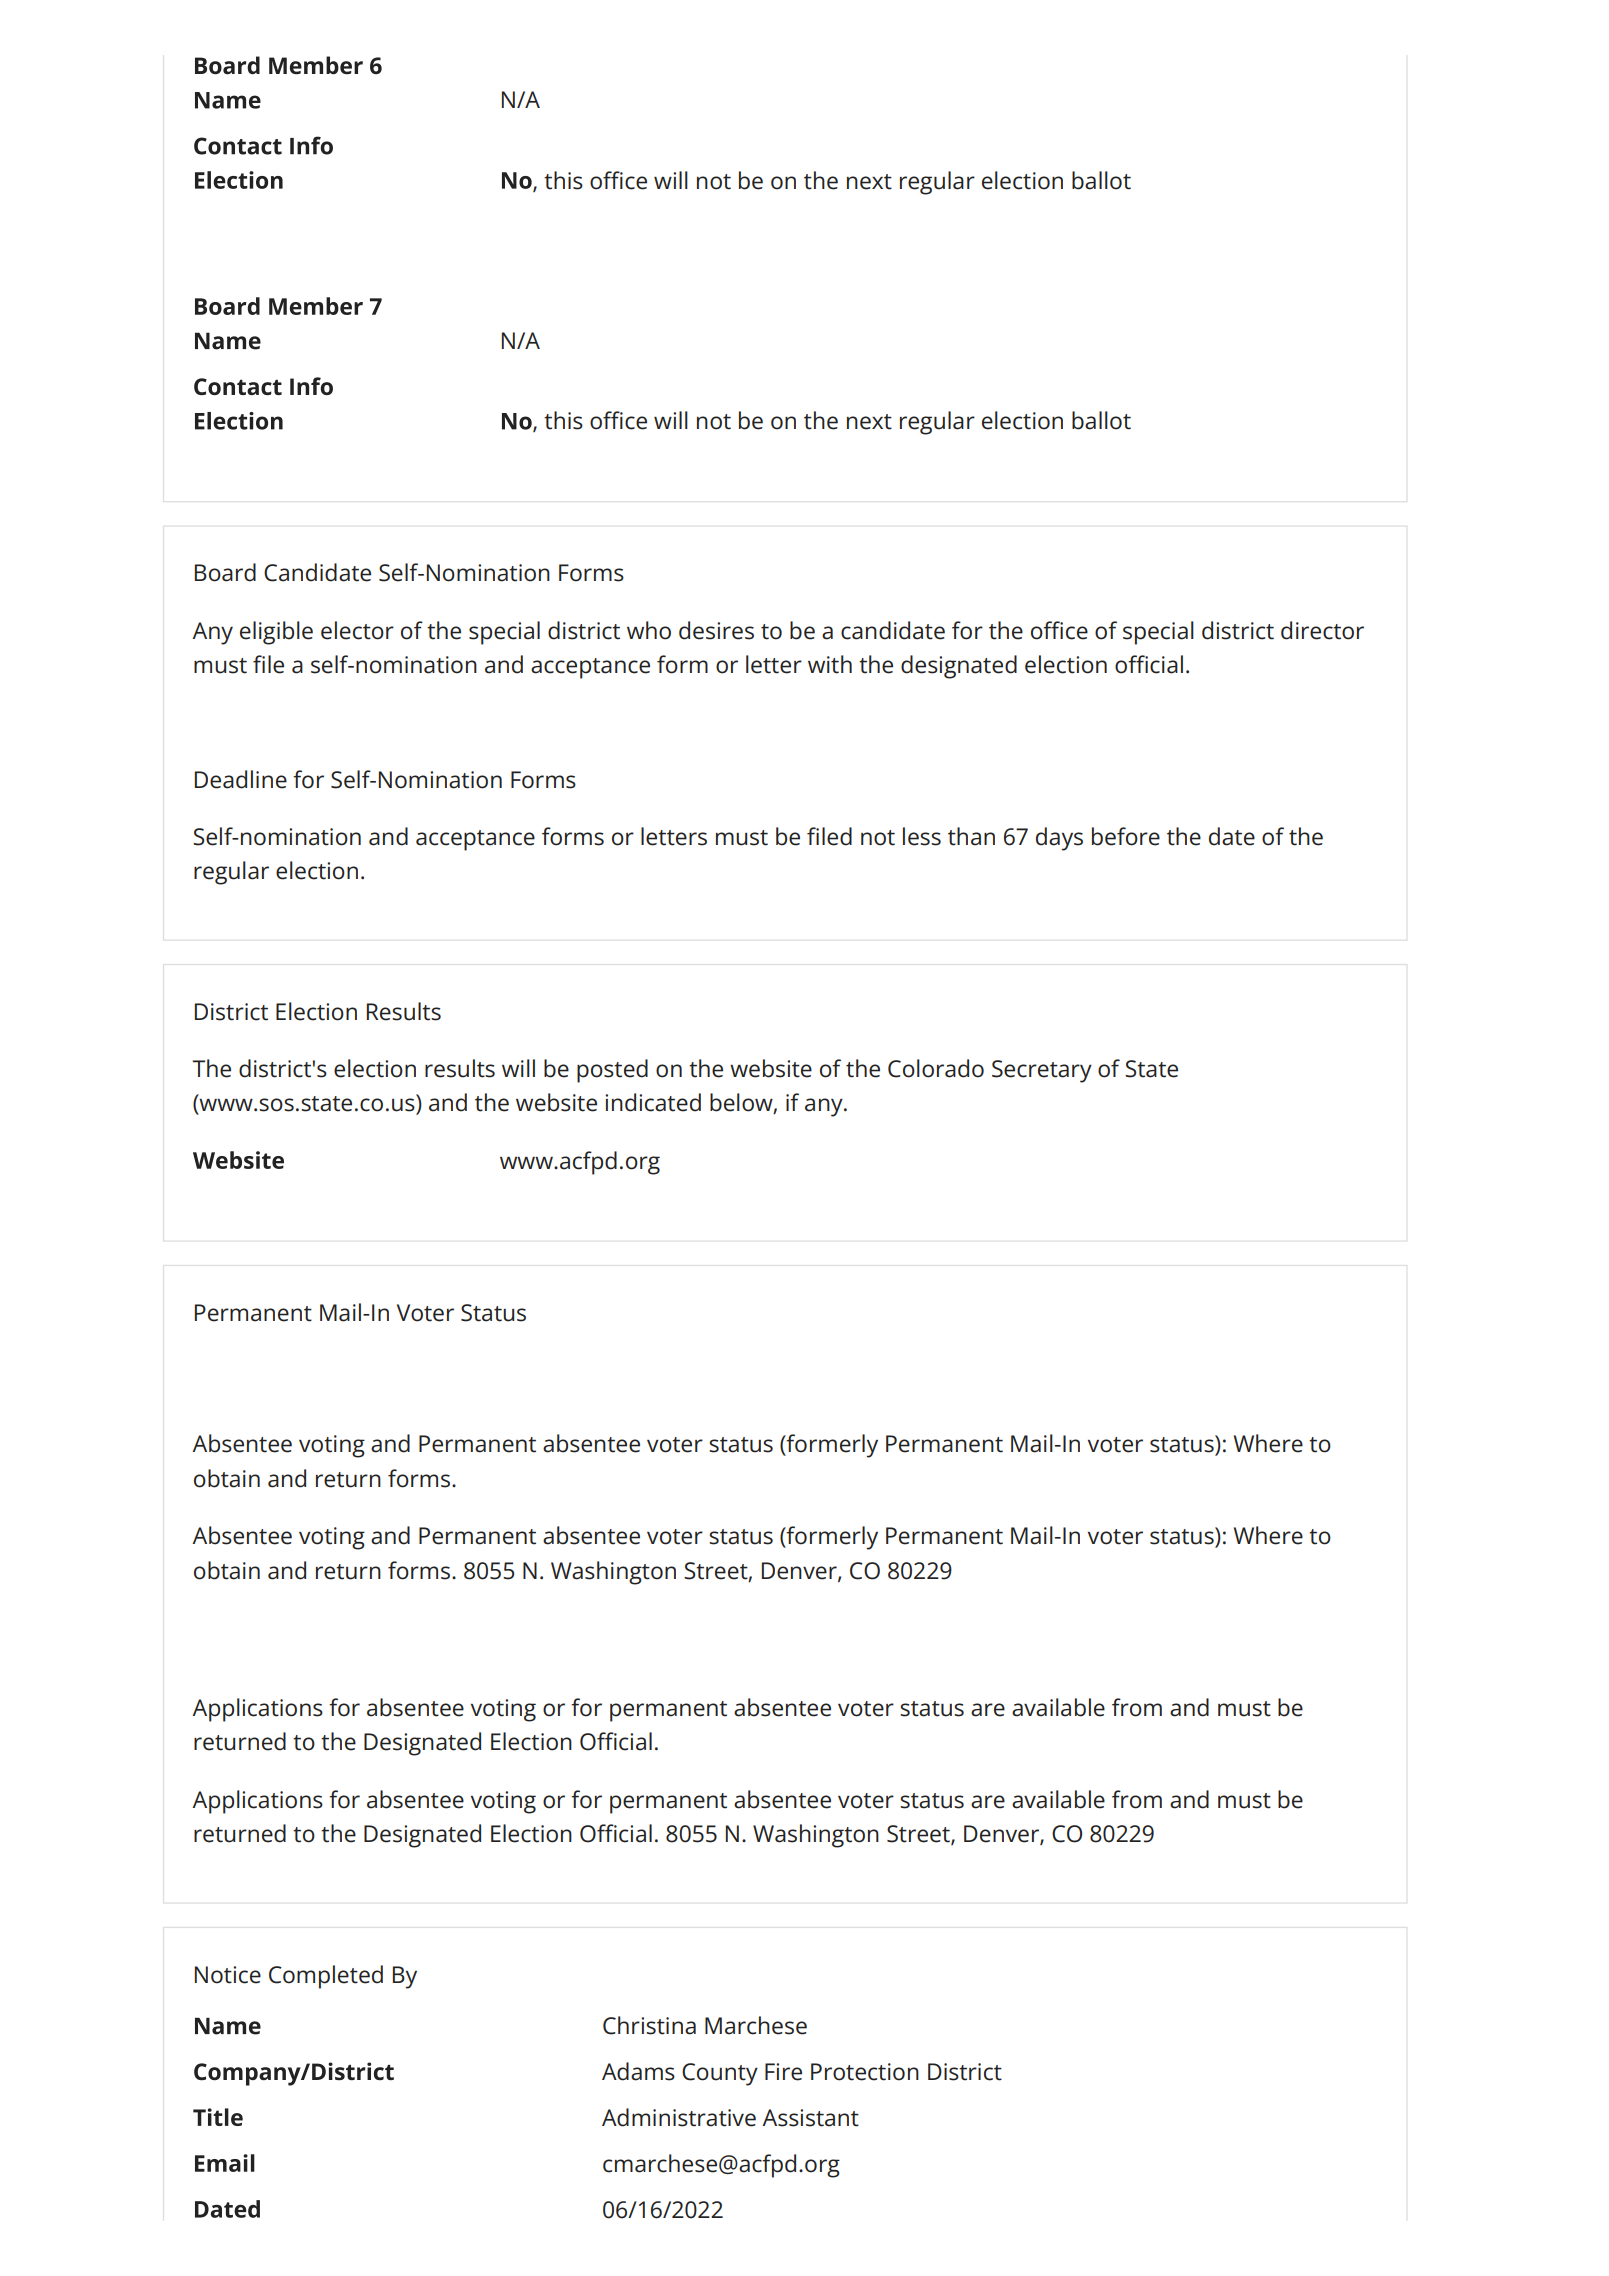 The image size is (1609, 2276). Describe the element at coordinates (830, 664) in the screenshot. I see `with` at that location.
